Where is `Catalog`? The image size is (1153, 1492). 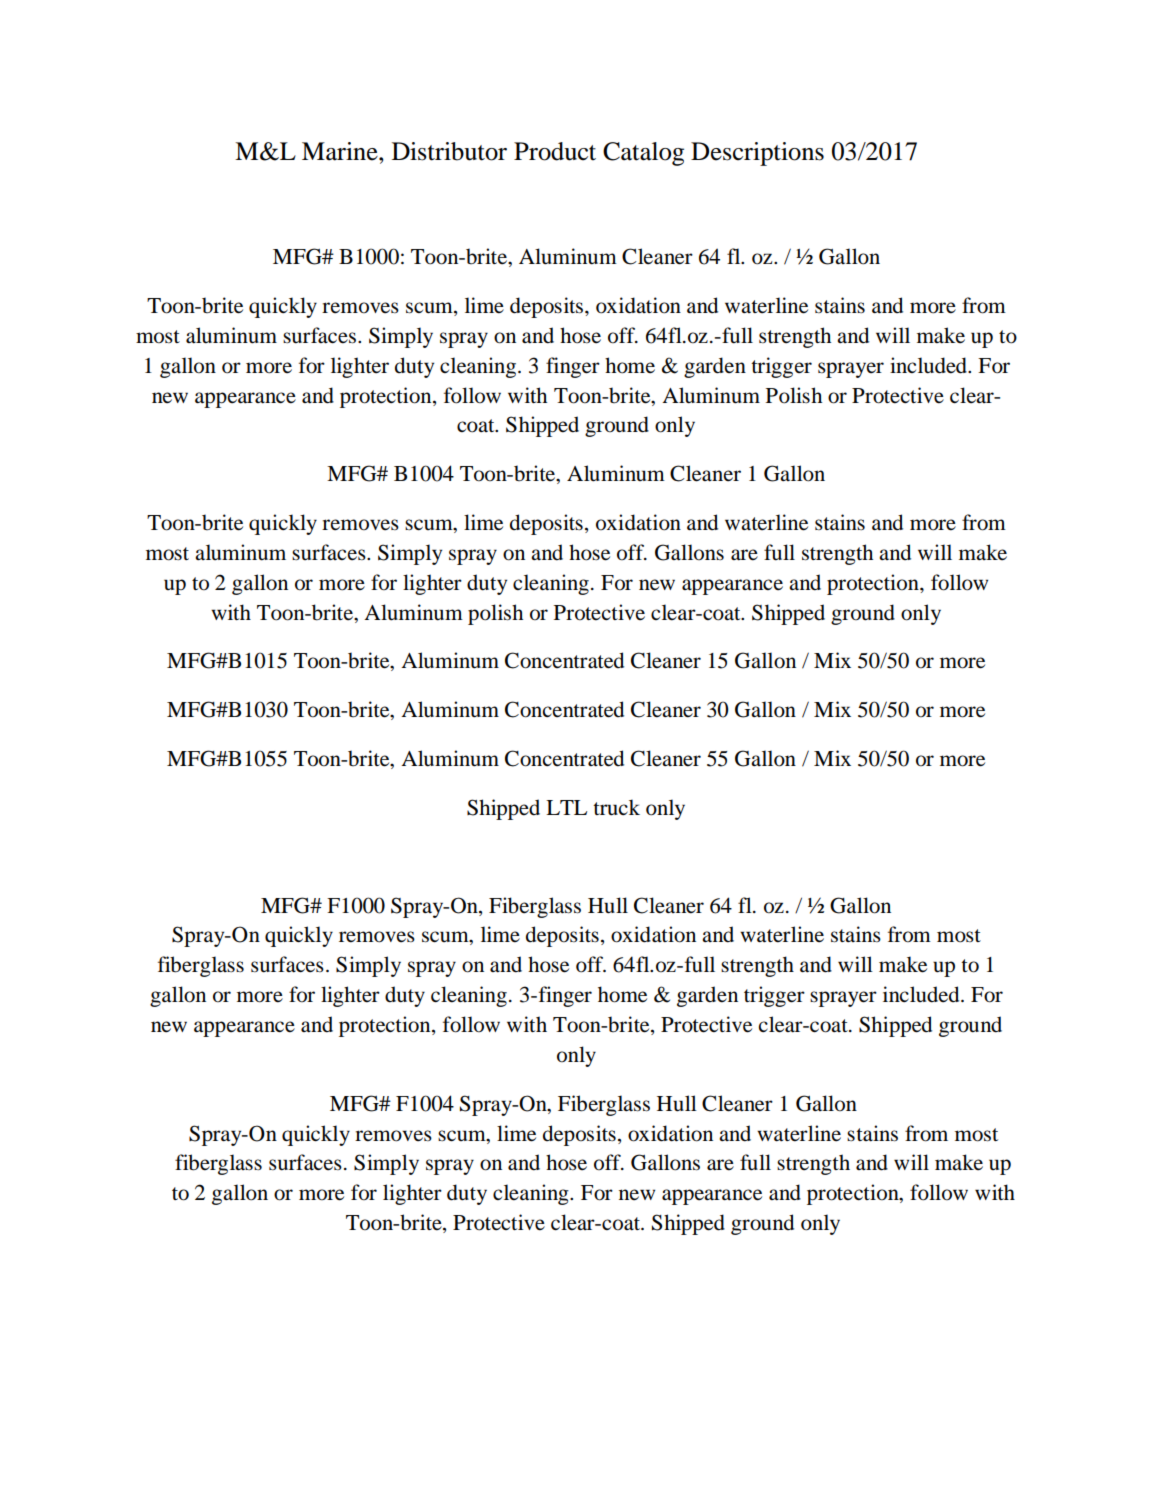 Catalog is located at coordinates (643, 154).
